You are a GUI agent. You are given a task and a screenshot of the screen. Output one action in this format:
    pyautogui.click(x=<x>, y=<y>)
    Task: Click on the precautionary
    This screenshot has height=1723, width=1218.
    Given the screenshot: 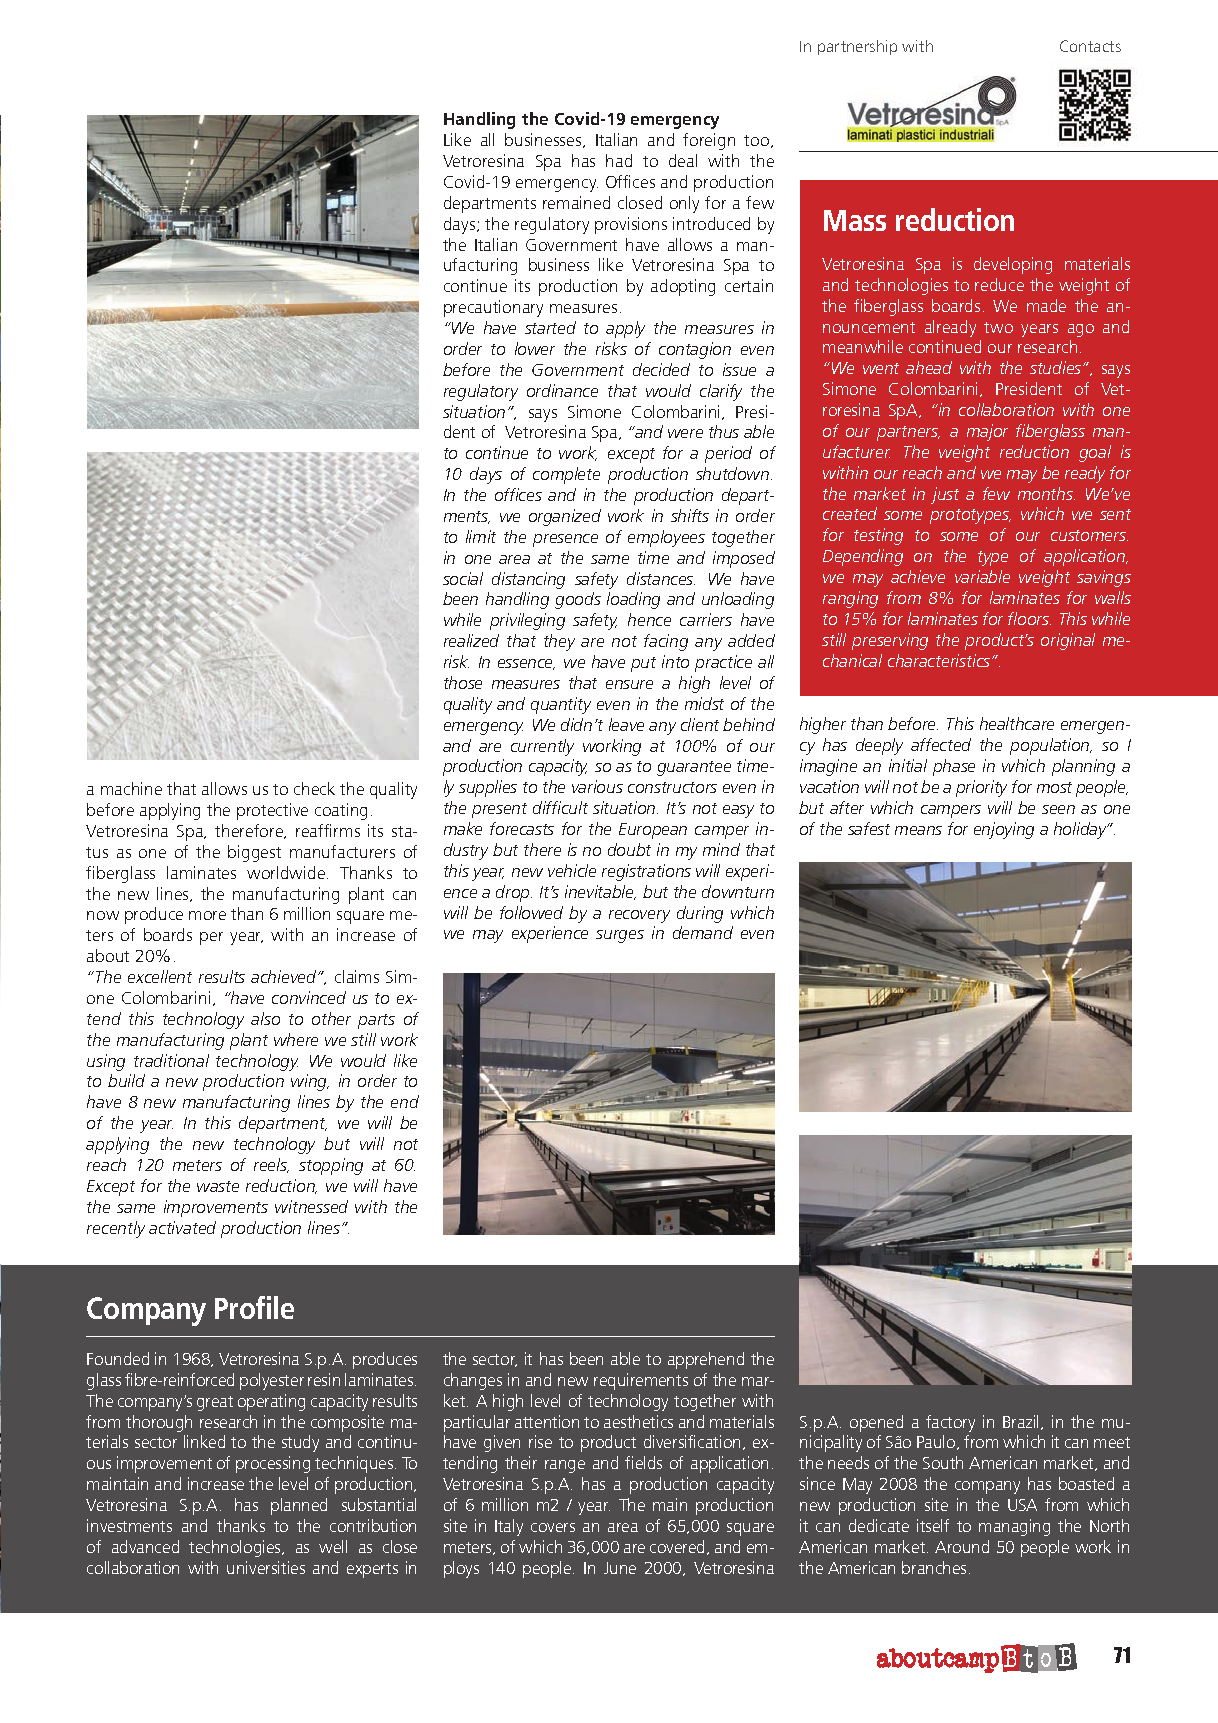 What is the action you would take?
    pyautogui.click(x=493, y=308)
